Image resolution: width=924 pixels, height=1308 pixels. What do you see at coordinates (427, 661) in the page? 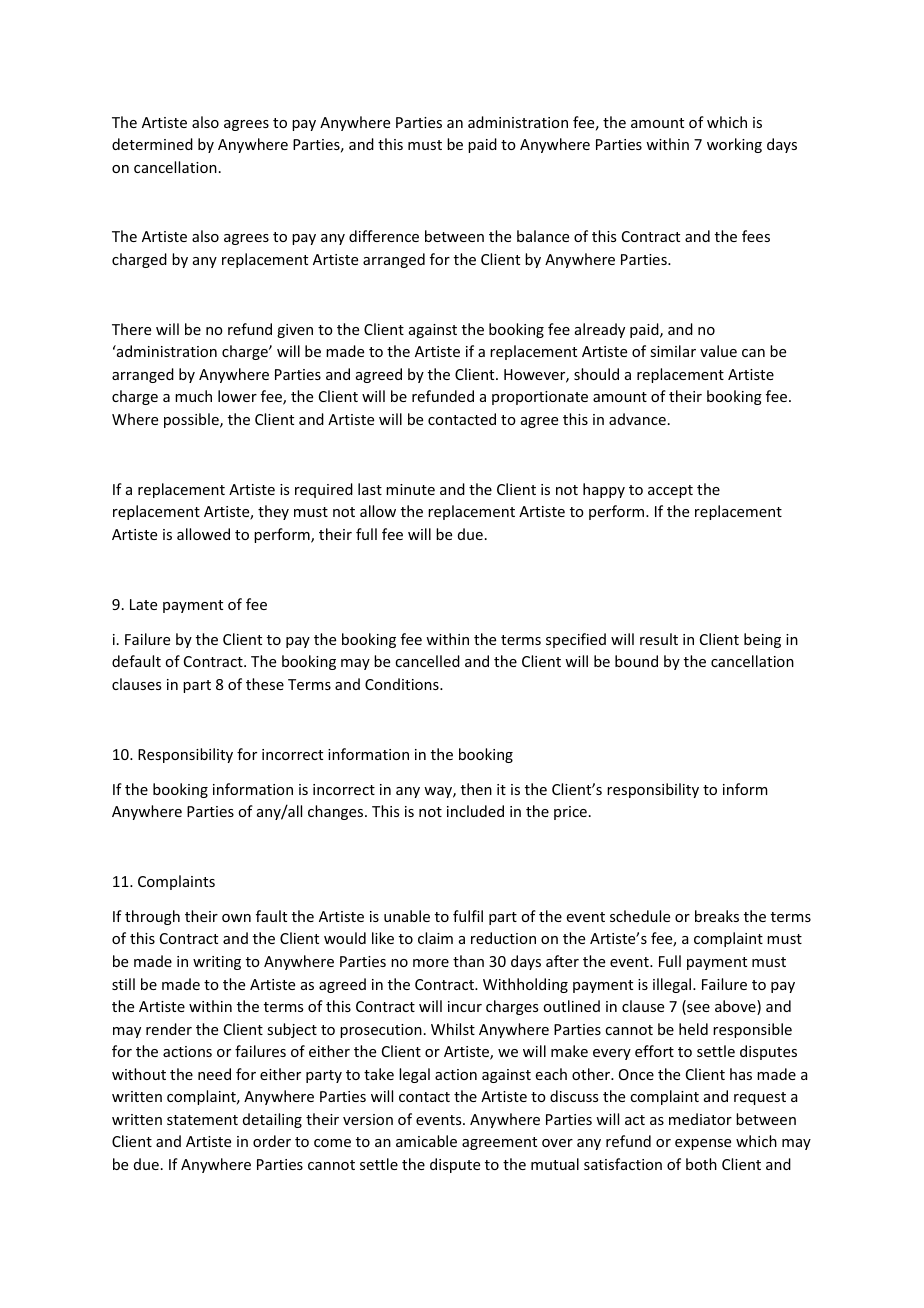
I see `cancelled` at bounding box center [427, 661].
